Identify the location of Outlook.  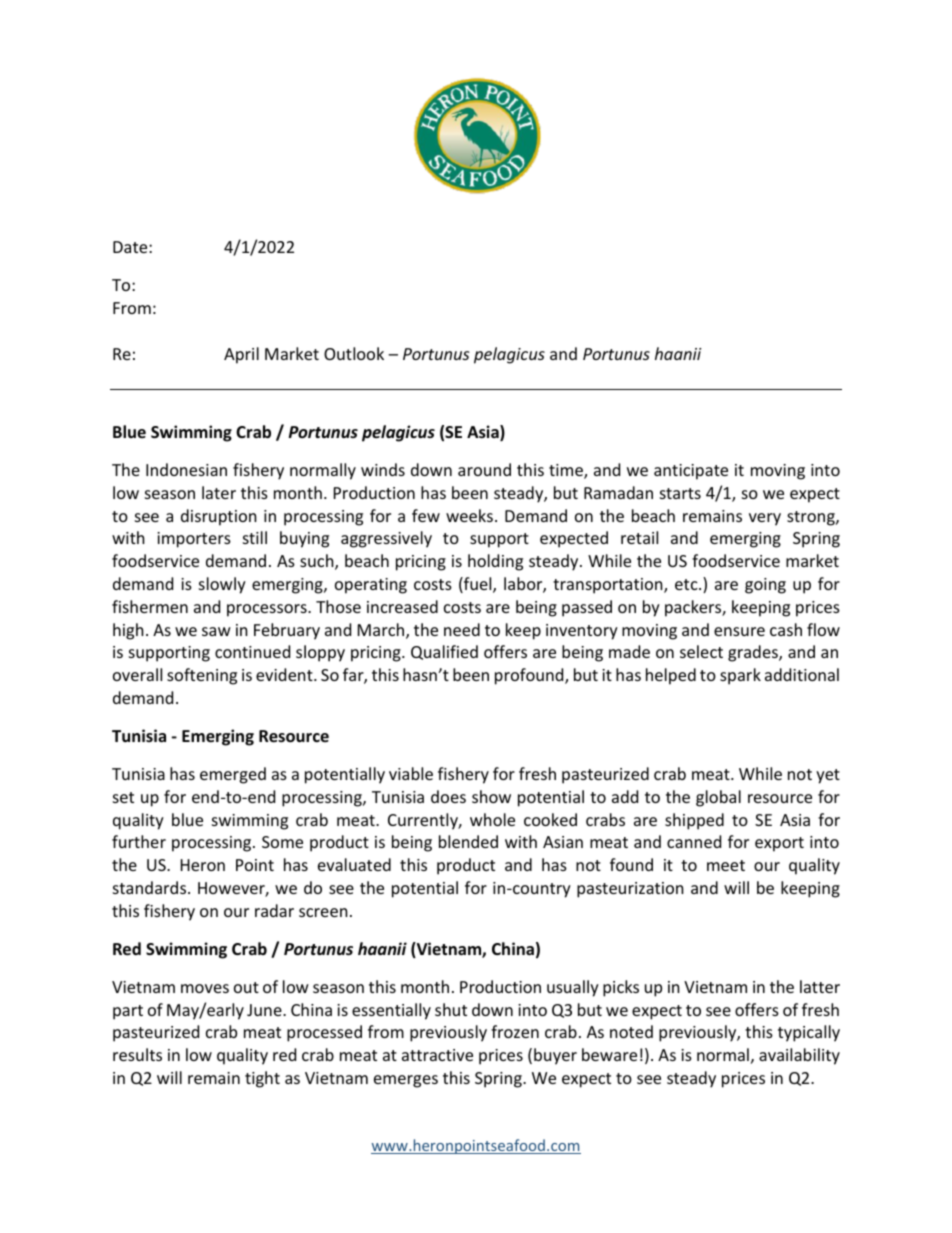
(354, 353).
